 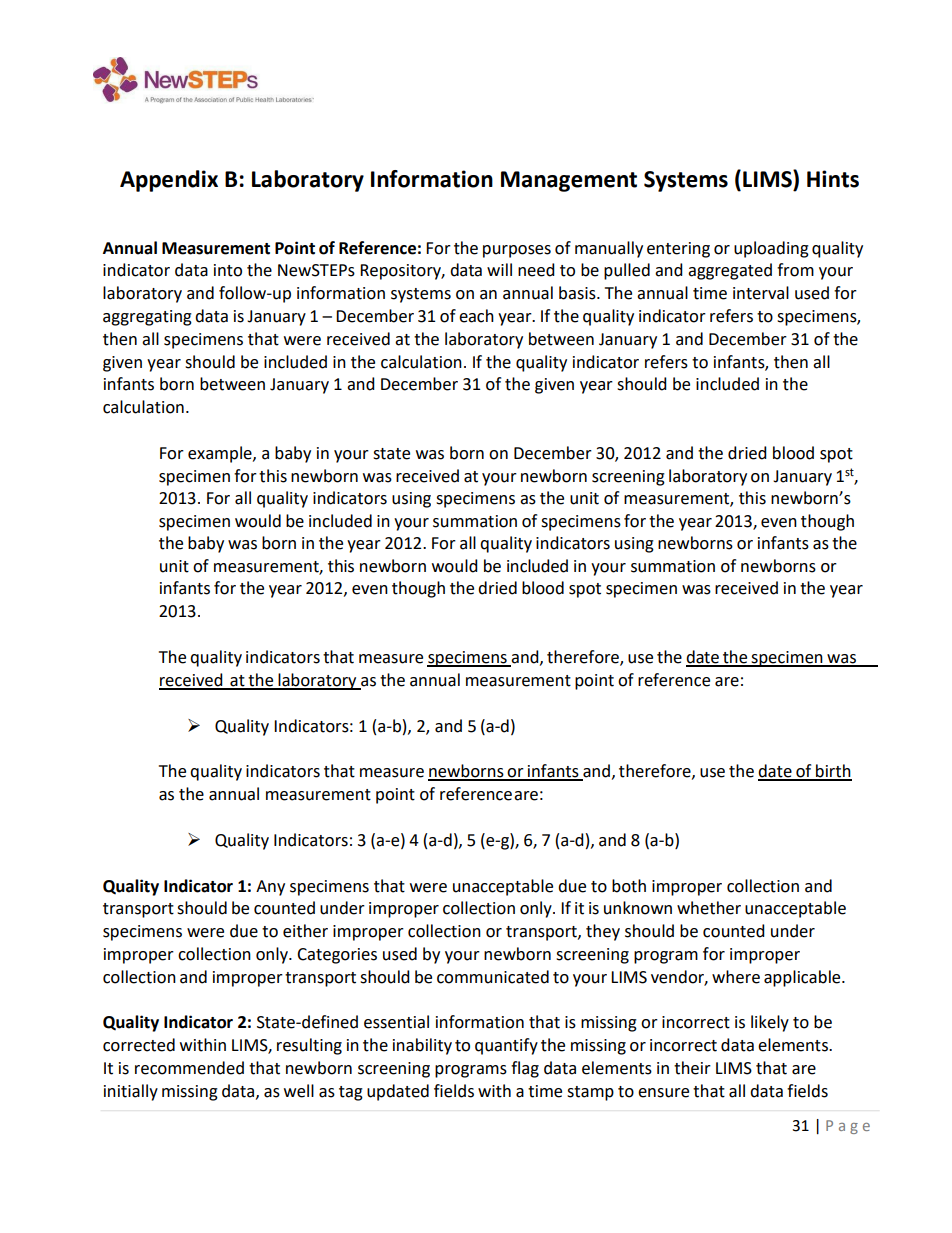 I want to click on birth, so click(x=833, y=772).
